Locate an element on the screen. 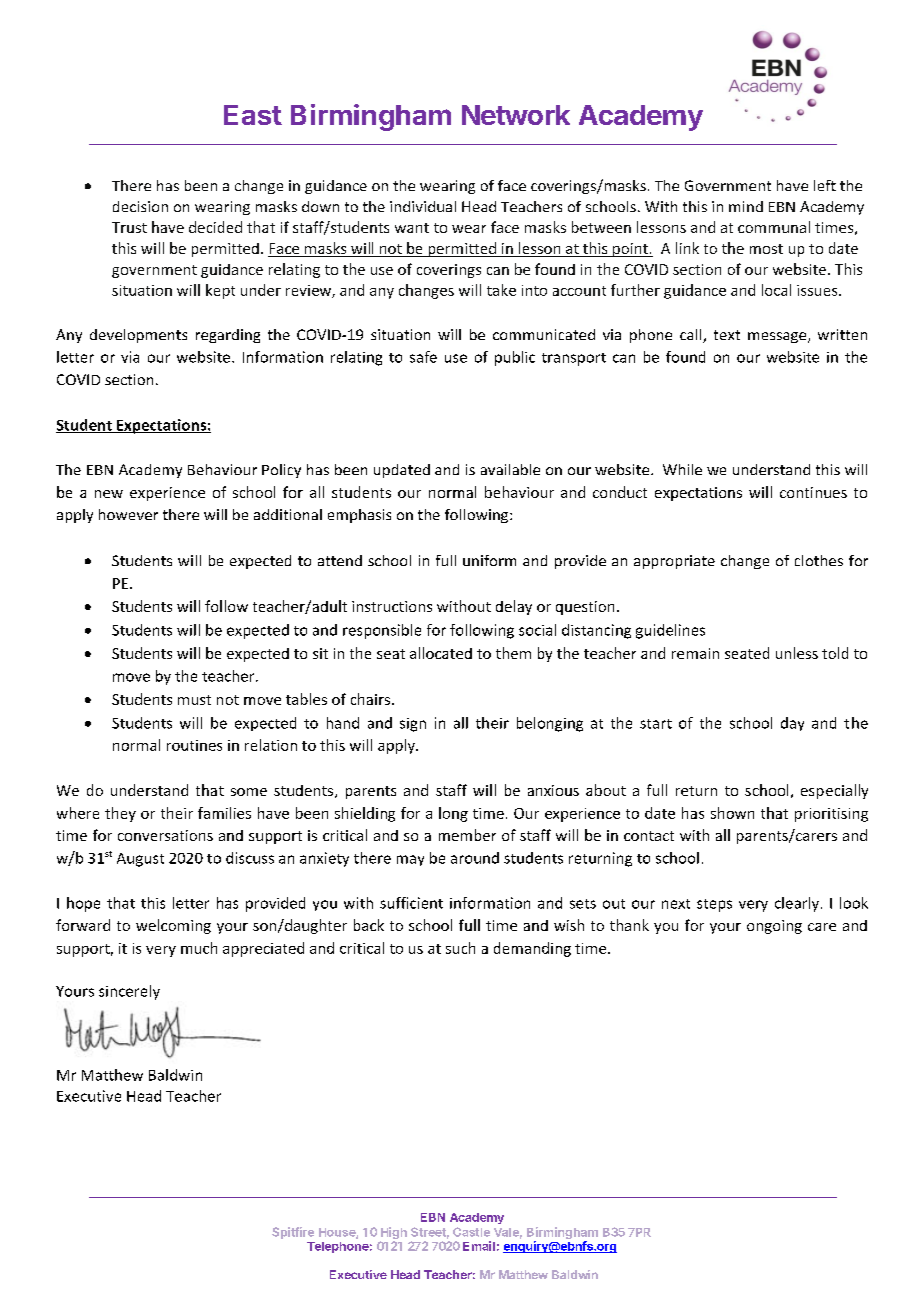  available is located at coordinates (510, 469).
